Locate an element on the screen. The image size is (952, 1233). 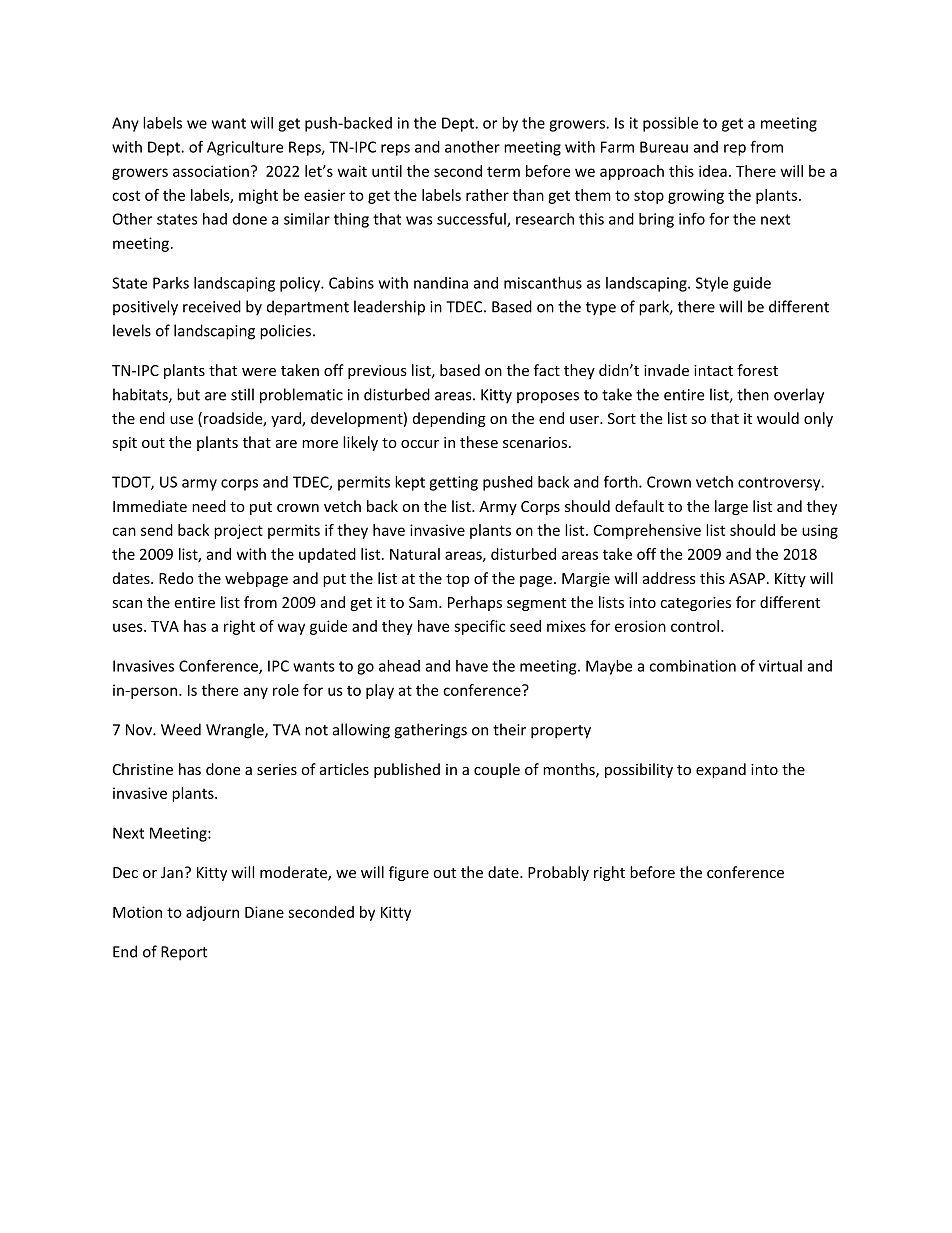
their is located at coordinates (509, 729).
